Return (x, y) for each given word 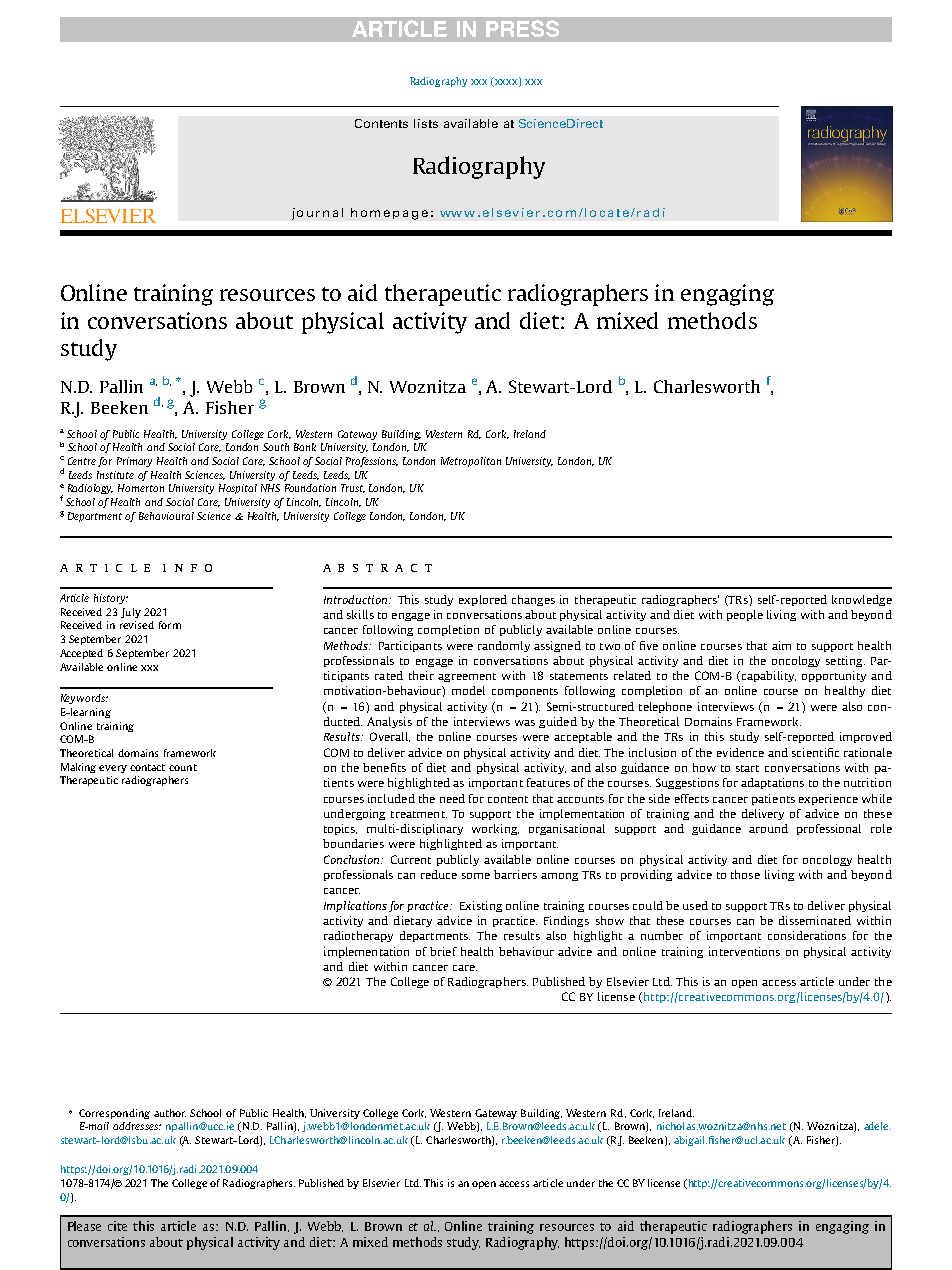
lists (426, 123)
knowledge (862, 600)
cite (117, 1226)
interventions (744, 951)
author (170, 1113)
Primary (134, 462)
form (170, 625)
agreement (467, 677)
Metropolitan (471, 462)
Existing (481, 906)
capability (769, 676)
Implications (355, 906)
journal (317, 214)
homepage (389, 214)
